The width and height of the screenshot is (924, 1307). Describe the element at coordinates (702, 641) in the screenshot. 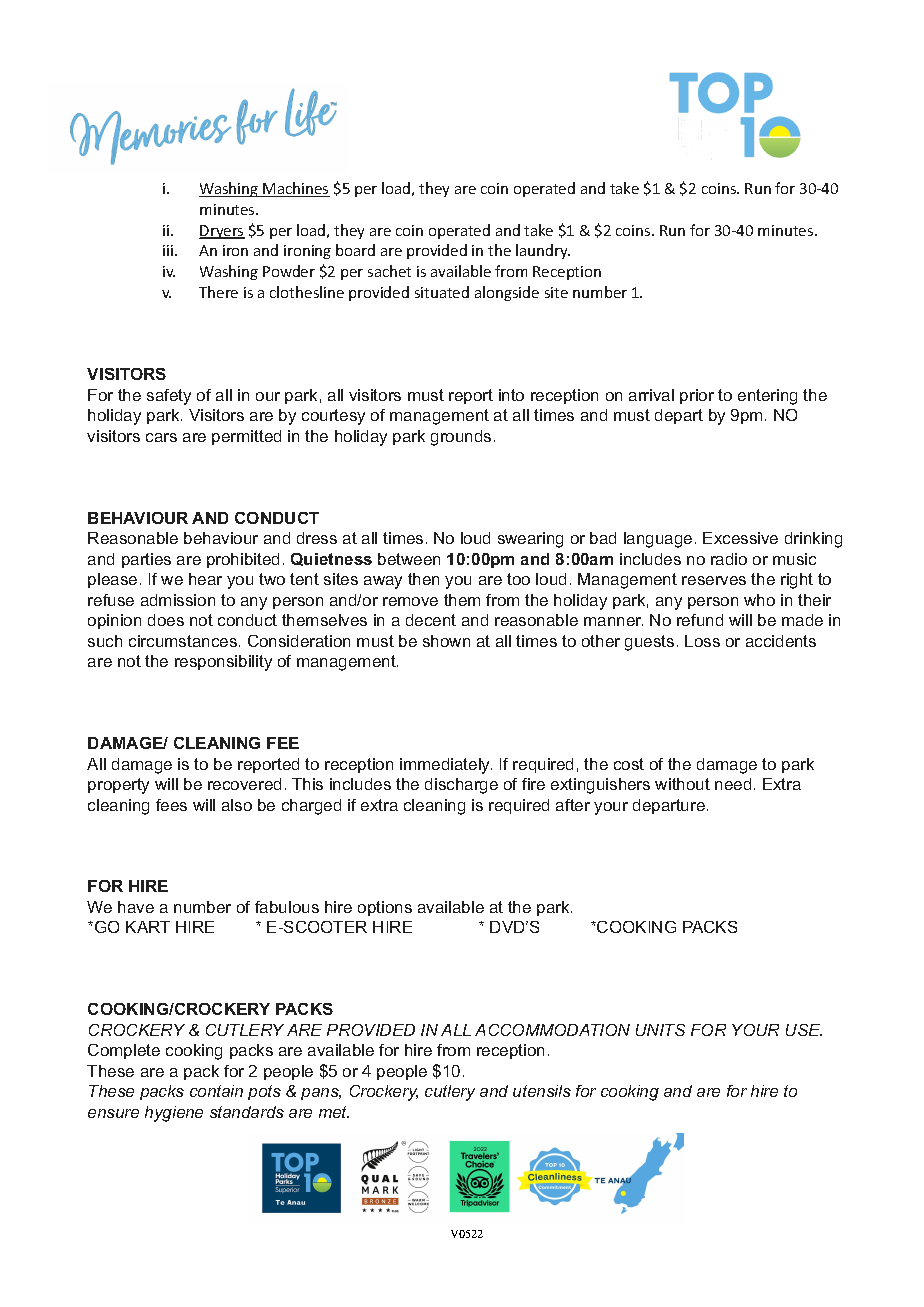

I see `Loss` at that location.
